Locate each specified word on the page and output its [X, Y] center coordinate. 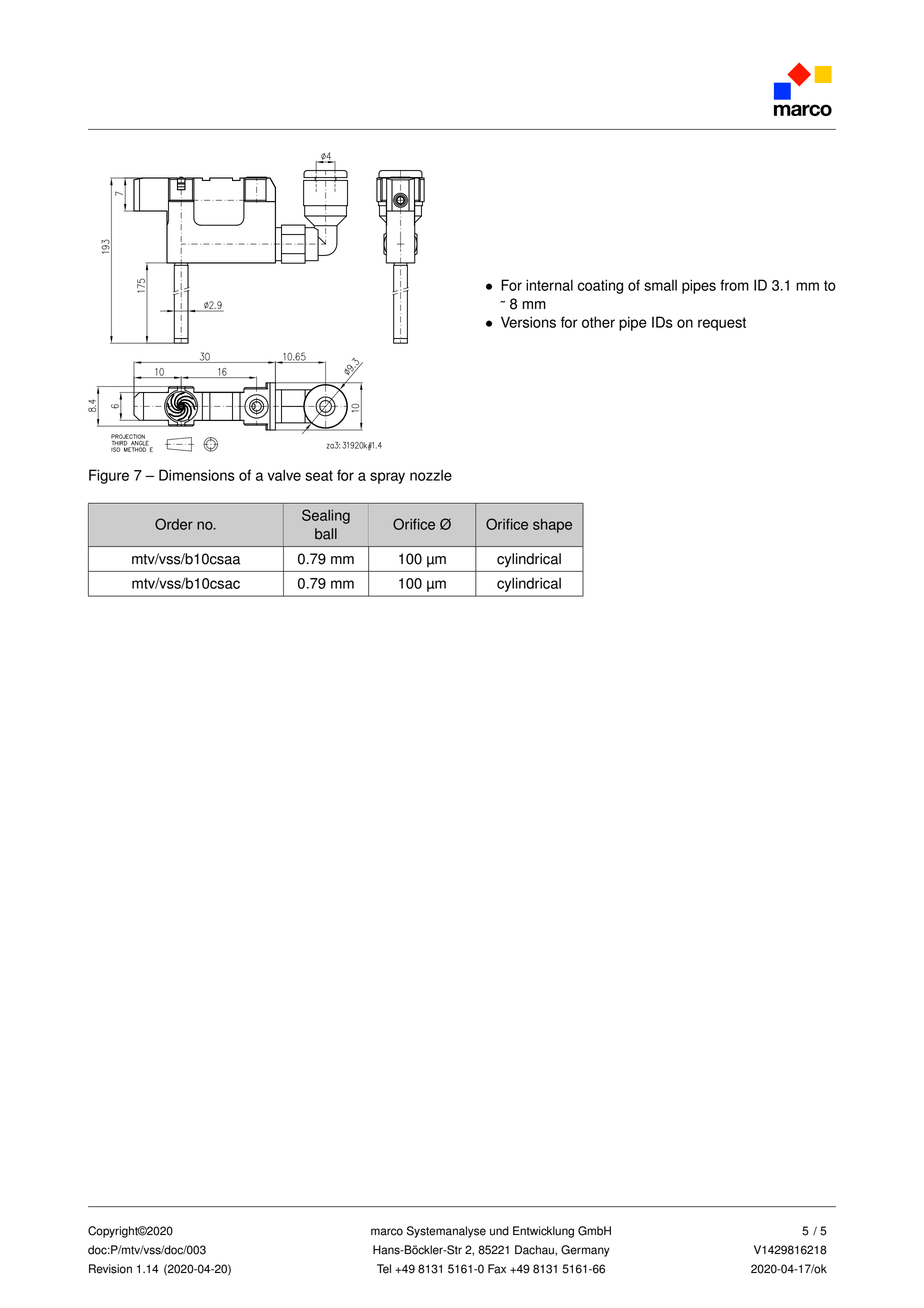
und [499, 1231]
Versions [528, 322]
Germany [585, 1251]
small [660, 285]
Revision [110, 1269]
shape [552, 525]
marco [387, 1232]
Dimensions [197, 475]
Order [174, 524]
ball [326, 534]
